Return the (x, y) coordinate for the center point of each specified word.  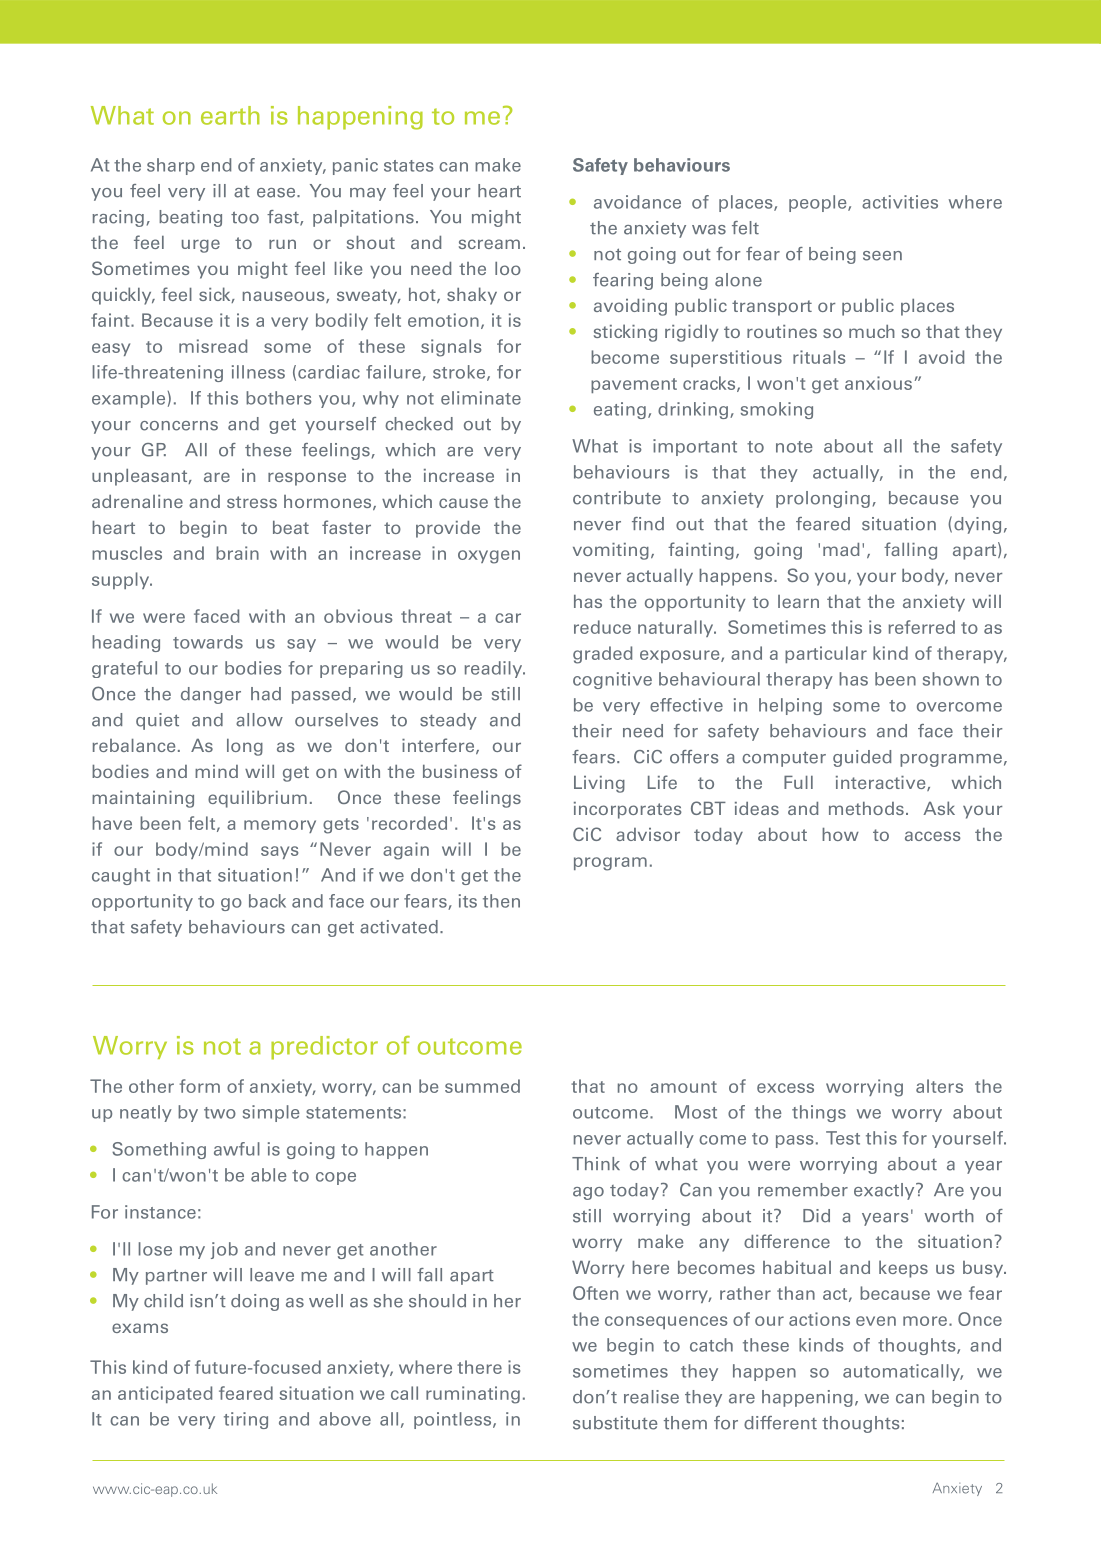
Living (599, 784)
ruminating (473, 1395)
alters (939, 1086)
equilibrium (257, 799)
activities (900, 202)
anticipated (165, 1394)
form (200, 1086)
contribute (617, 498)
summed (482, 1086)
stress (252, 502)
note (794, 447)
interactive (882, 783)
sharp (171, 166)
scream (489, 244)
